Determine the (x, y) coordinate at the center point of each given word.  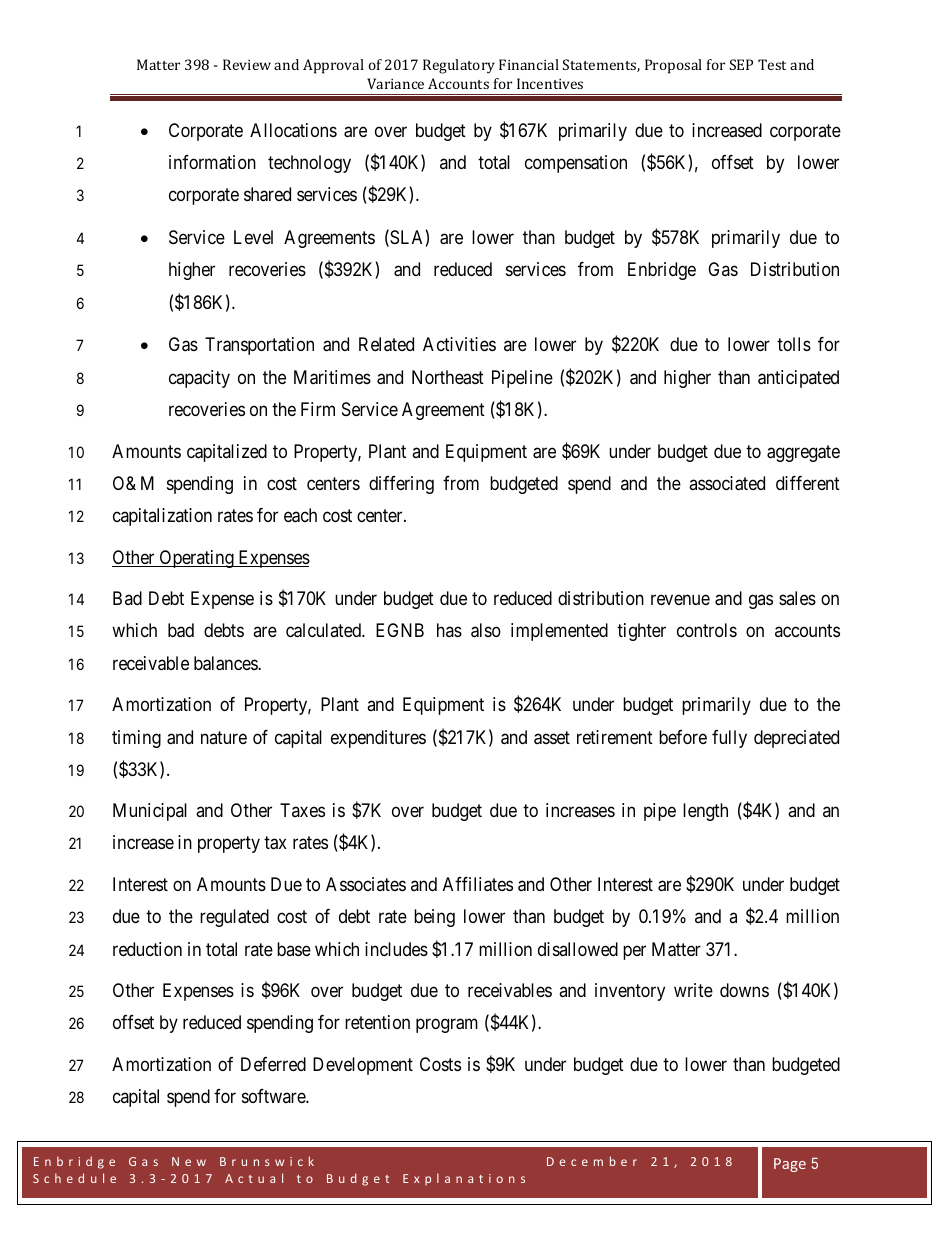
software (274, 1096)
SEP (741, 64)
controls (707, 630)
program (447, 1026)
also (486, 630)
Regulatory (459, 66)
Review (247, 64)
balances (226, 663)
